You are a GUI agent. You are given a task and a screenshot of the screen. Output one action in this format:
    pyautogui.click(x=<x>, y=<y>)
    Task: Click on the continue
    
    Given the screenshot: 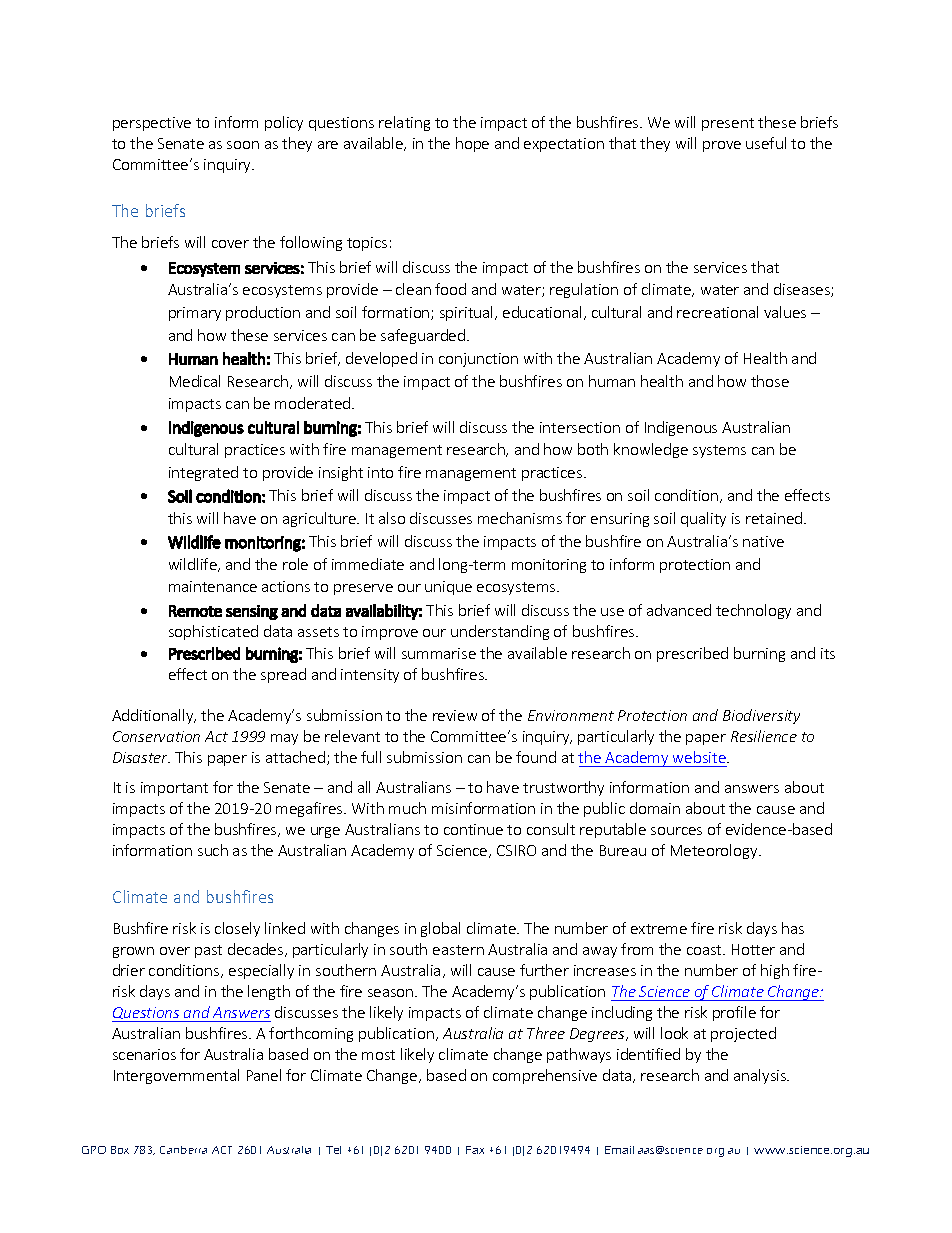 What is the action you would take?
    pyautogui.click(x=473, y=829)
